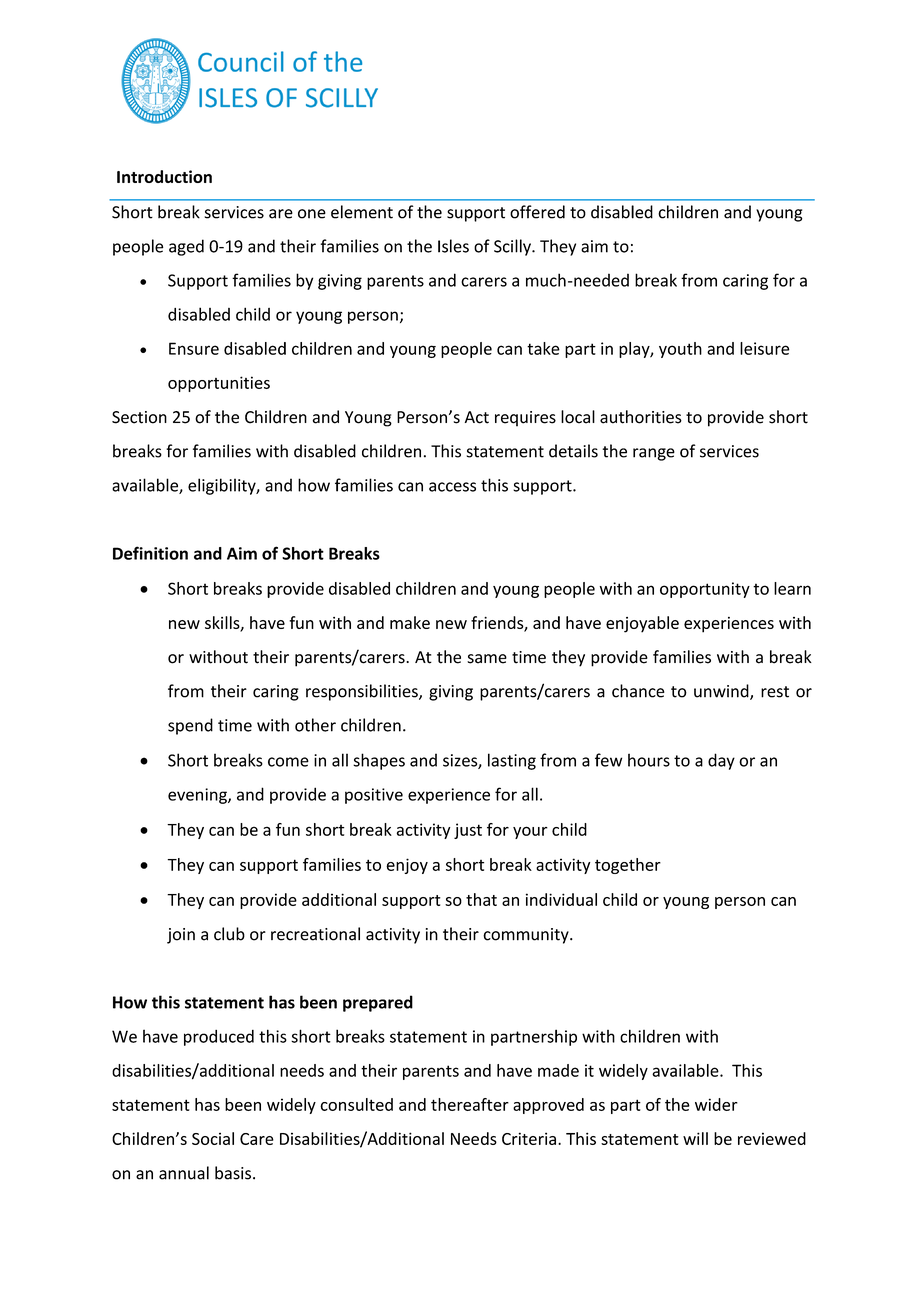 The height and width of the screenshot is (1308, 924). I want to click on Definition, so click(150, 553).
